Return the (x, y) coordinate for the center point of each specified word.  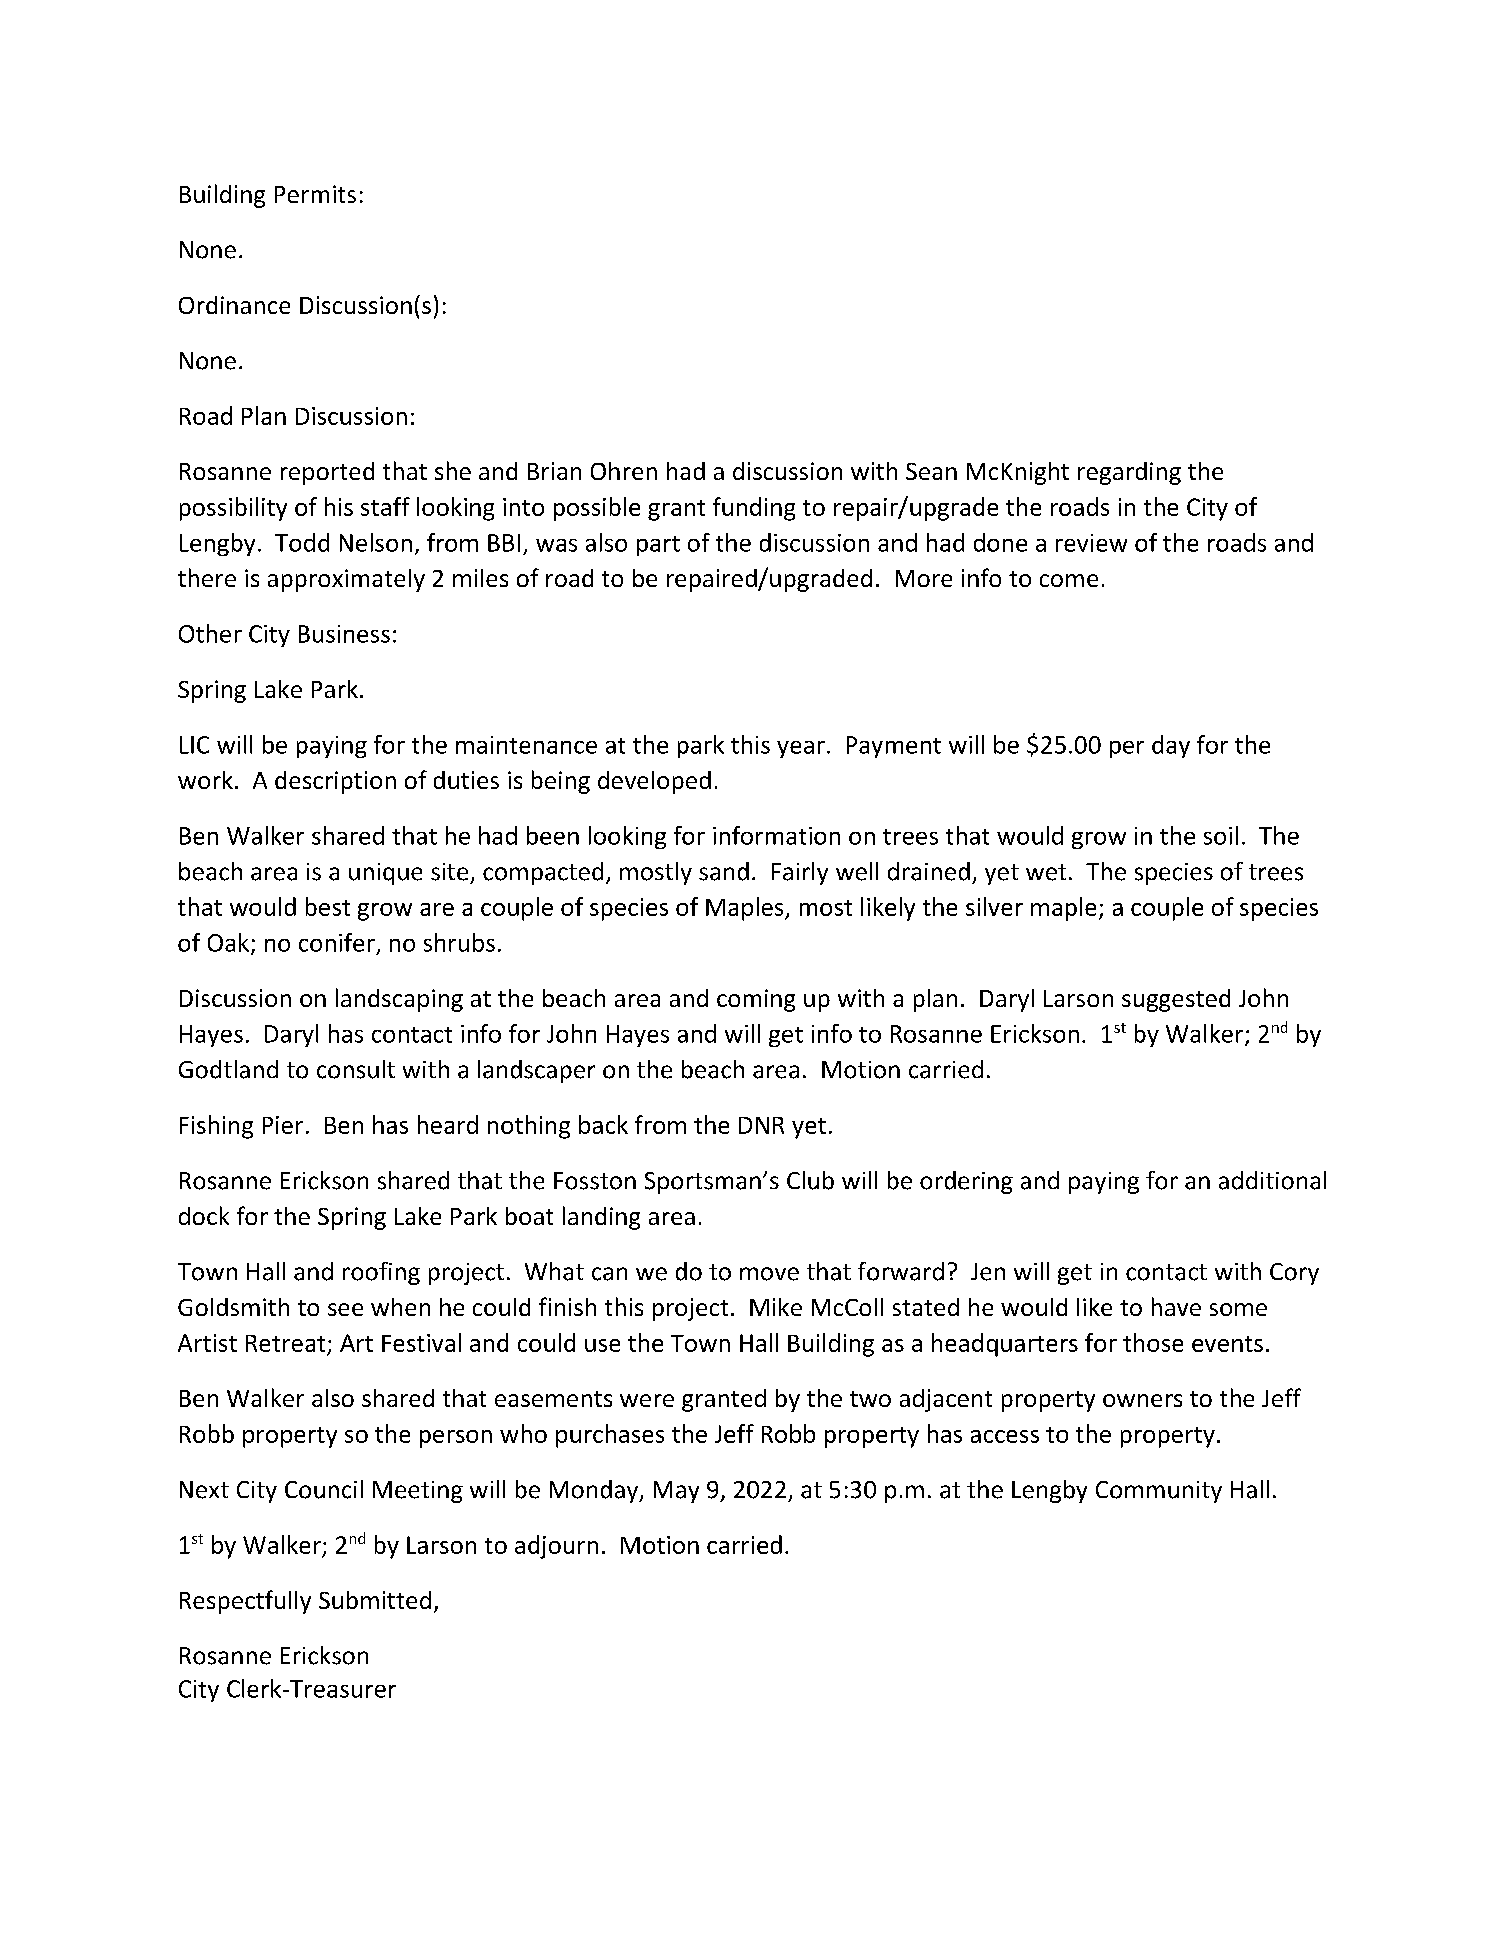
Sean (931, 471)
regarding (1129, 473)
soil (1221, 835)
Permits (315, 194)
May (676, 1492)
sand (724, 871)
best (328, 906)
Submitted (375, 1600)
